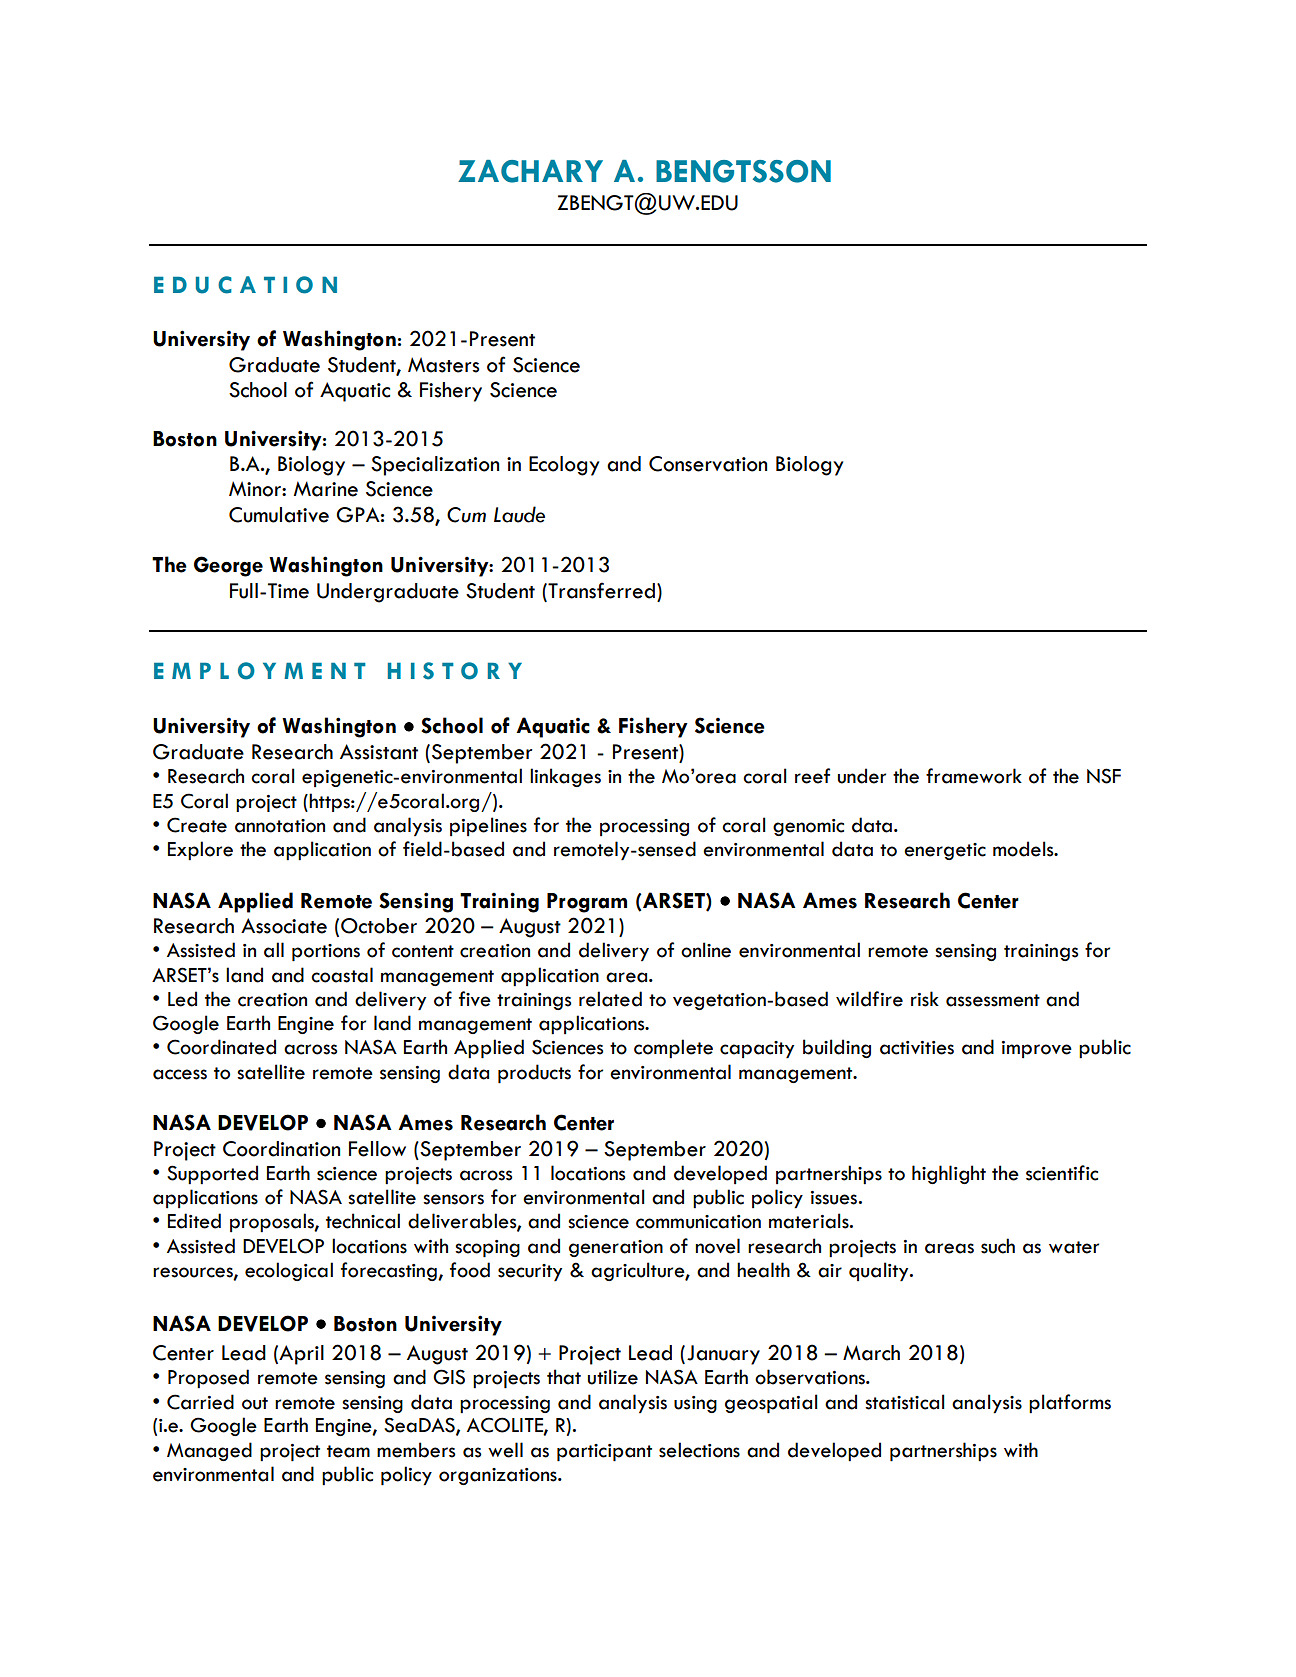 Image resolution: width=1296 pixels, height=1677 pixels. Describe the element at coordinates (228, 566) in the image. I see `George` at that location.
